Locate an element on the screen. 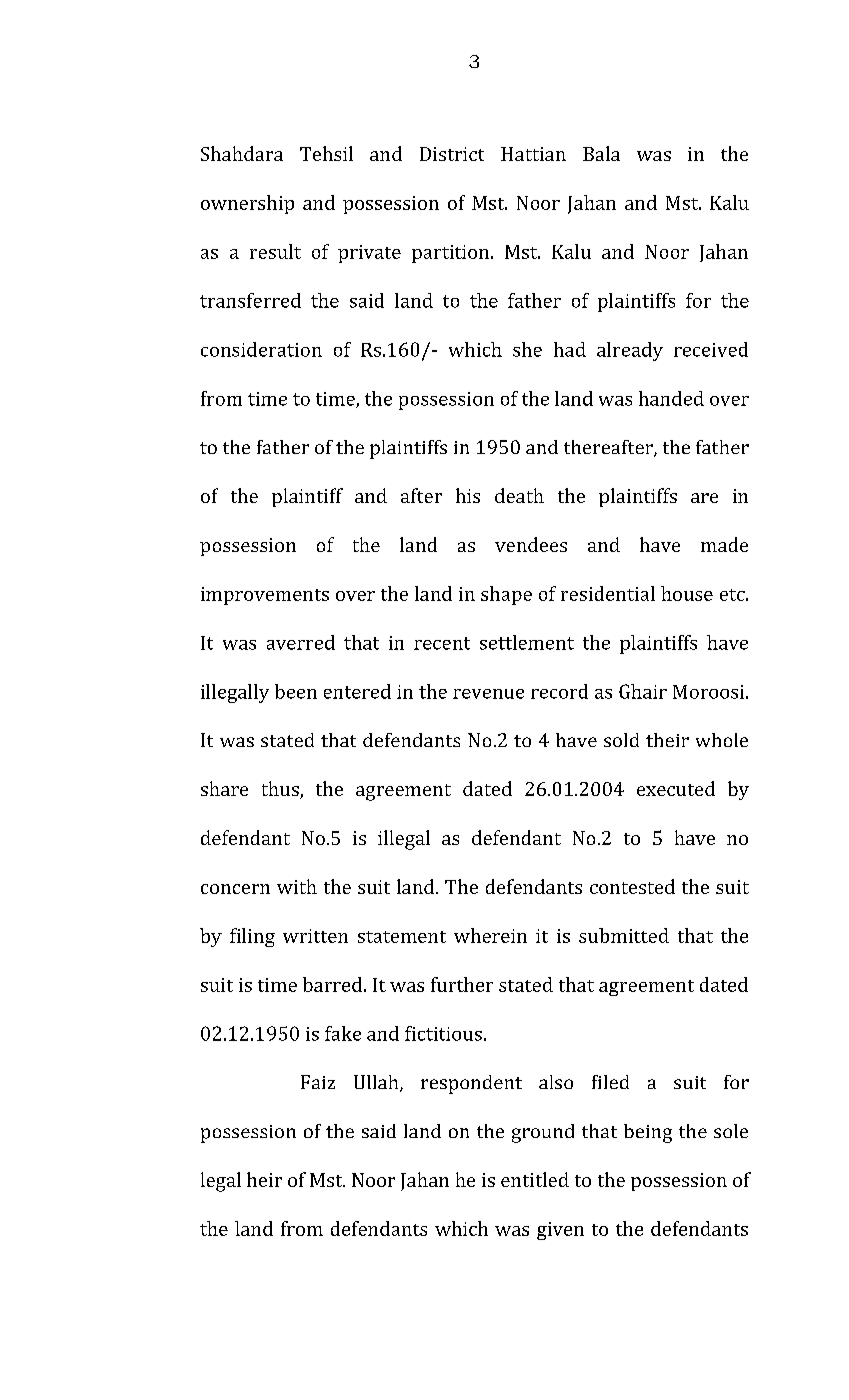 The height and width of the screenshot is (1400, 849). executed is located at coordinates (676, 788).
